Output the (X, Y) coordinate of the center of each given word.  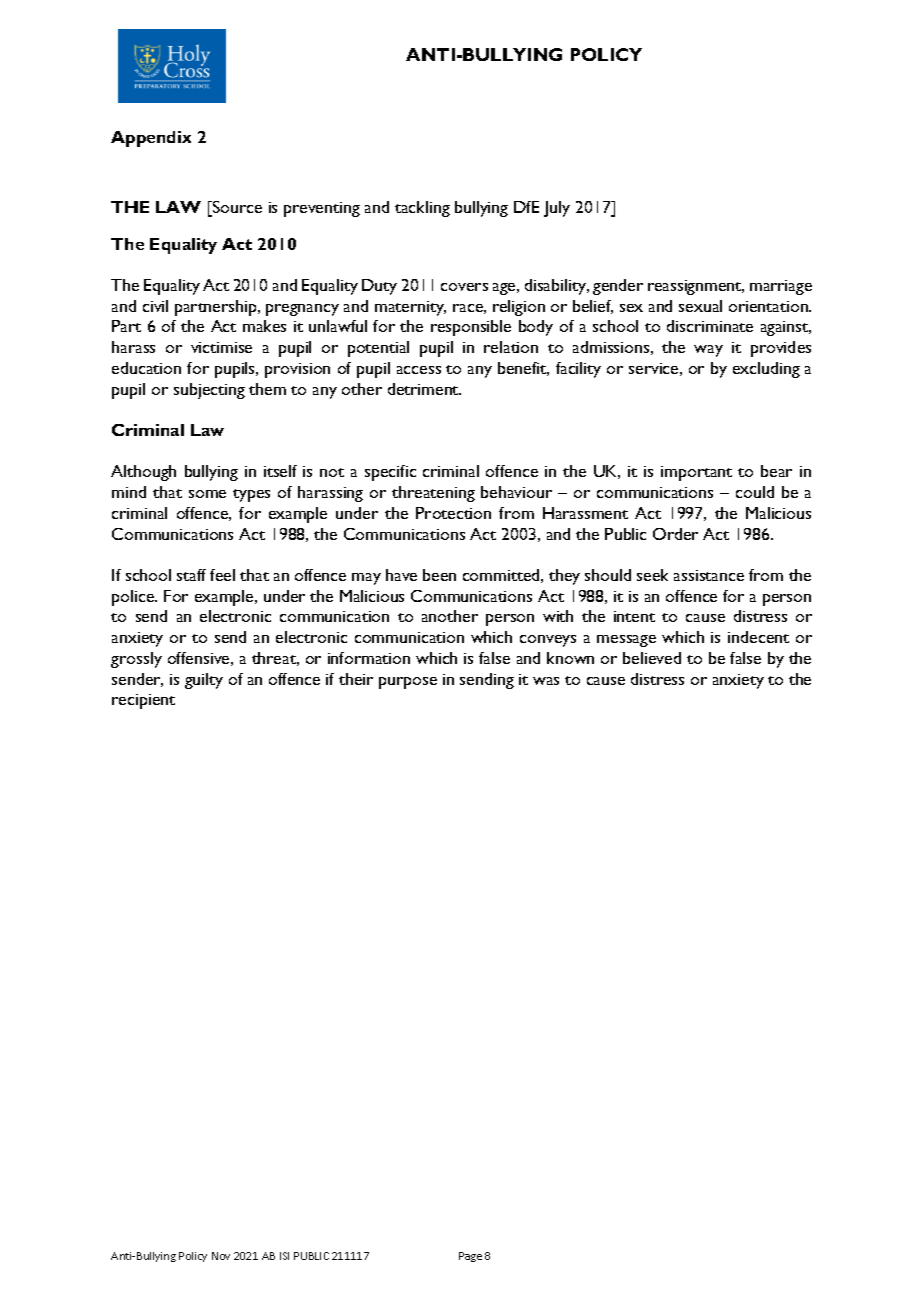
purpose (408, 683)
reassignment (696, 287)
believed (652, 658)
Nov (221, 1256)
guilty (204, 681)
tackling (422, 209)
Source (236, 208)
